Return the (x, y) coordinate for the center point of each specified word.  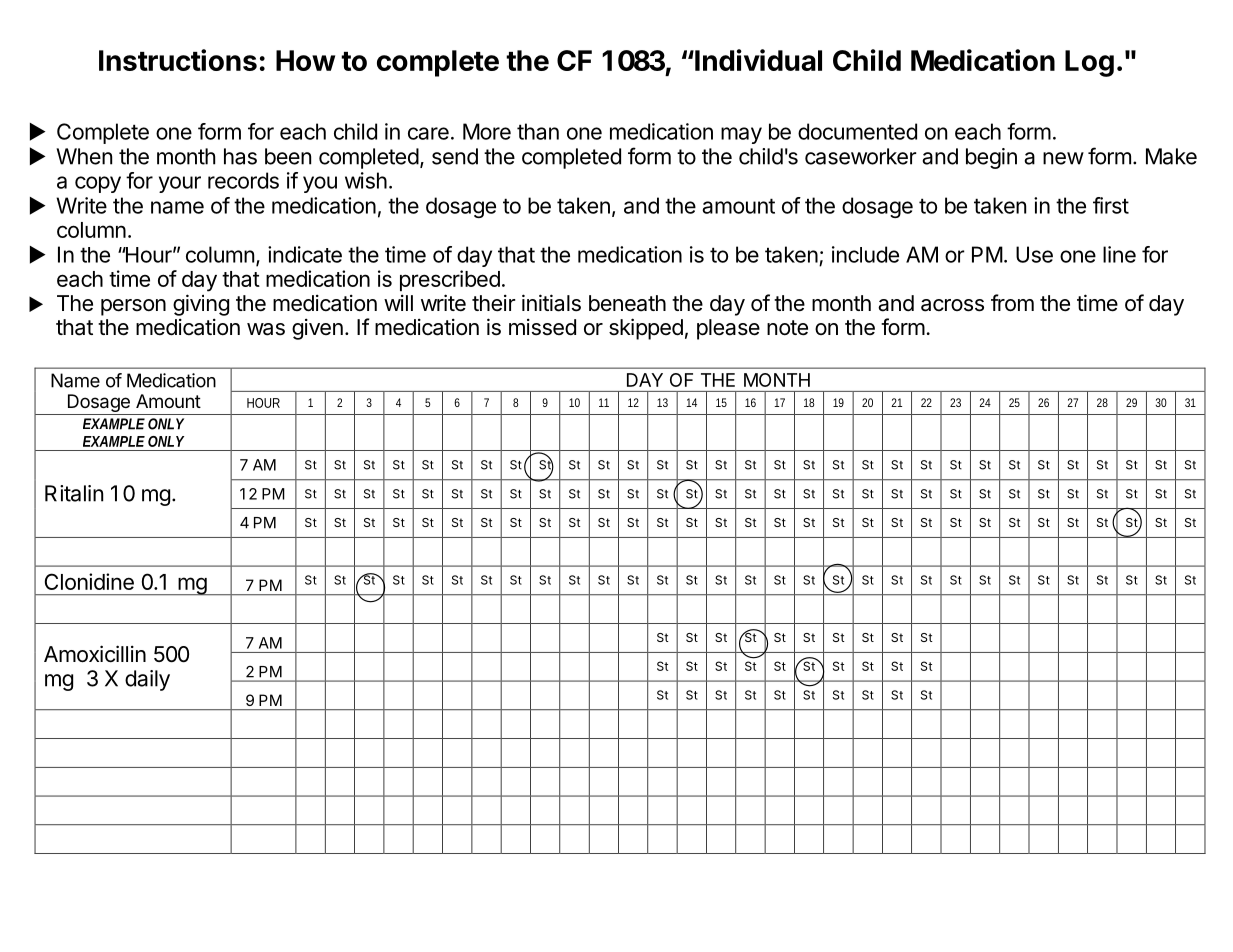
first (1111, 205)
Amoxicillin (95, 654)
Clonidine (89, 581)
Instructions (178, 60)
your (180, 184)
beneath (627, 303)
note (787, 328)
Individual (757, 60)
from (1012, 303)
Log (1089, 63)
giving (201, 305)
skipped (646, 329)
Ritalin (74, 493)
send (455, 156)
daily (147, 680)
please (728, 329)
